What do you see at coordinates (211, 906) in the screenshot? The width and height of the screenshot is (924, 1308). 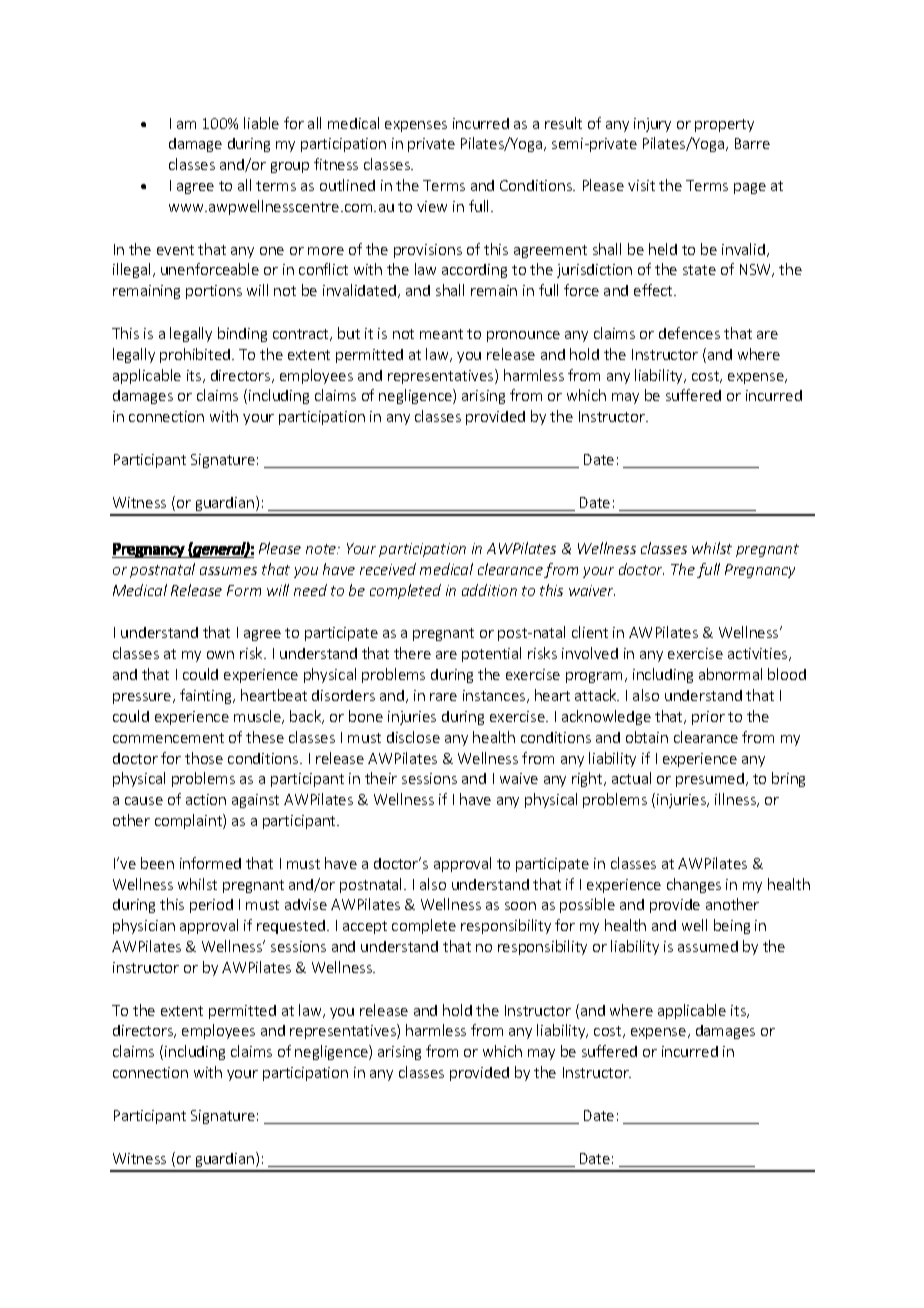 I see `period` at bounding box center [211, 906].
